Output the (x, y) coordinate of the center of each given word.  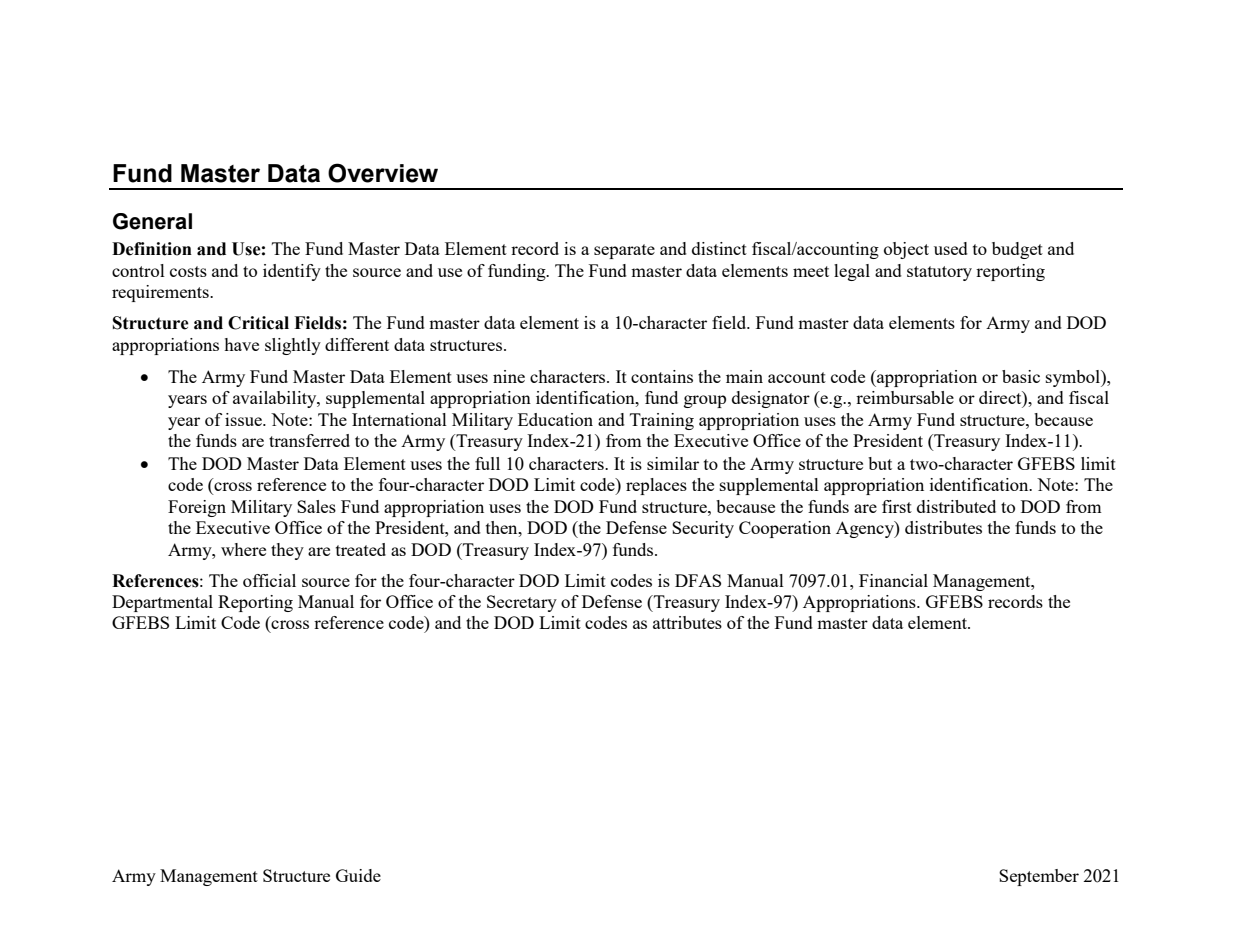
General (152, 221)
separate (624, 251)
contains (662, 376)
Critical (258, 323)
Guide (358, 875)
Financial (893, 580)
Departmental (162, 603)
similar (673, 463)
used (951, 248)
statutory (939, 273)
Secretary (522, 603)
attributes (687, 622)
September (1039, 877)
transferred (309, 440)
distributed (956, 506)
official (269, 580)
